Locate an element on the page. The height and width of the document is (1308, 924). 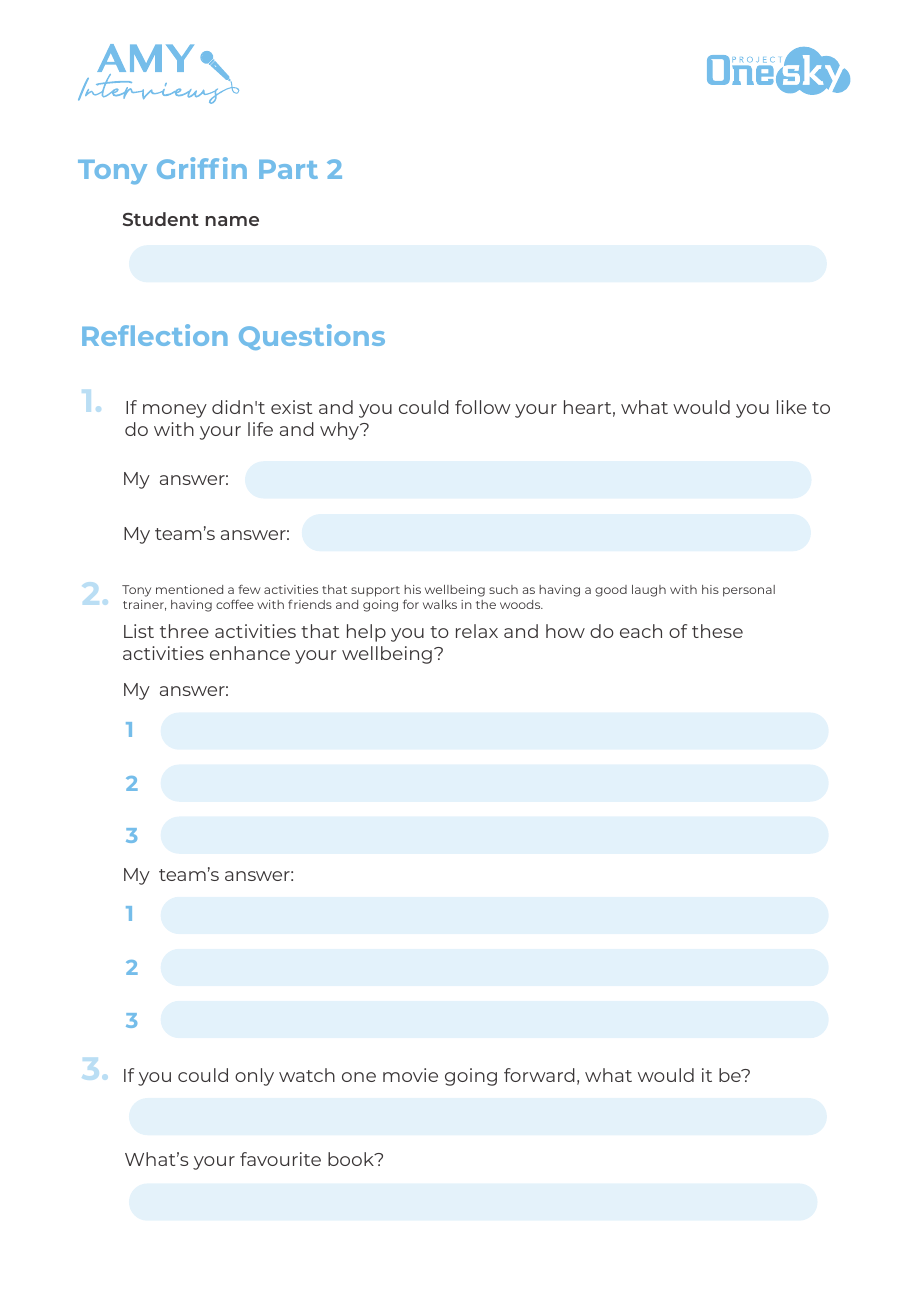
name is located at coordinates (232, 221).
